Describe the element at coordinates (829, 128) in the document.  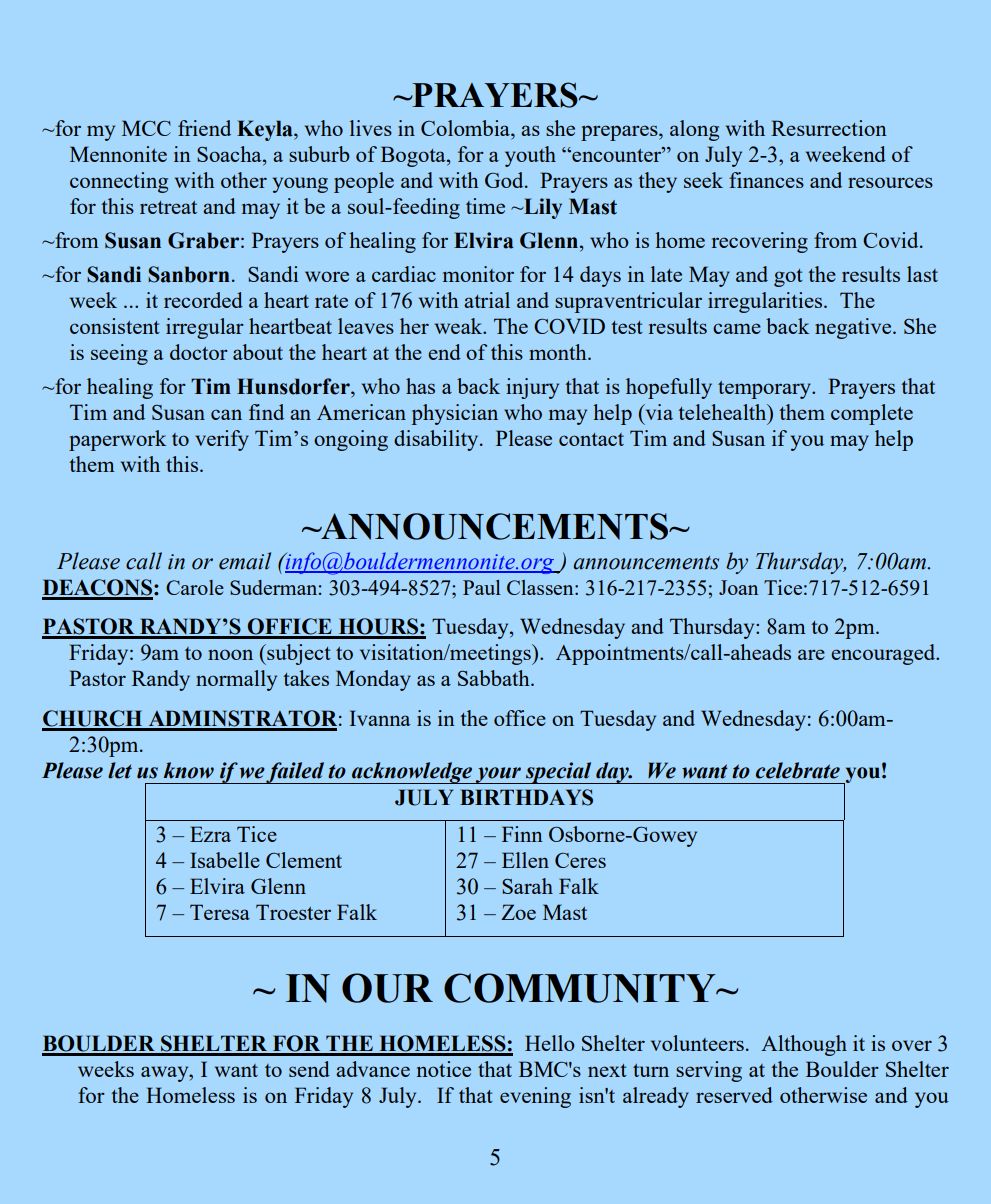
I see `Resurrection` at that location.
